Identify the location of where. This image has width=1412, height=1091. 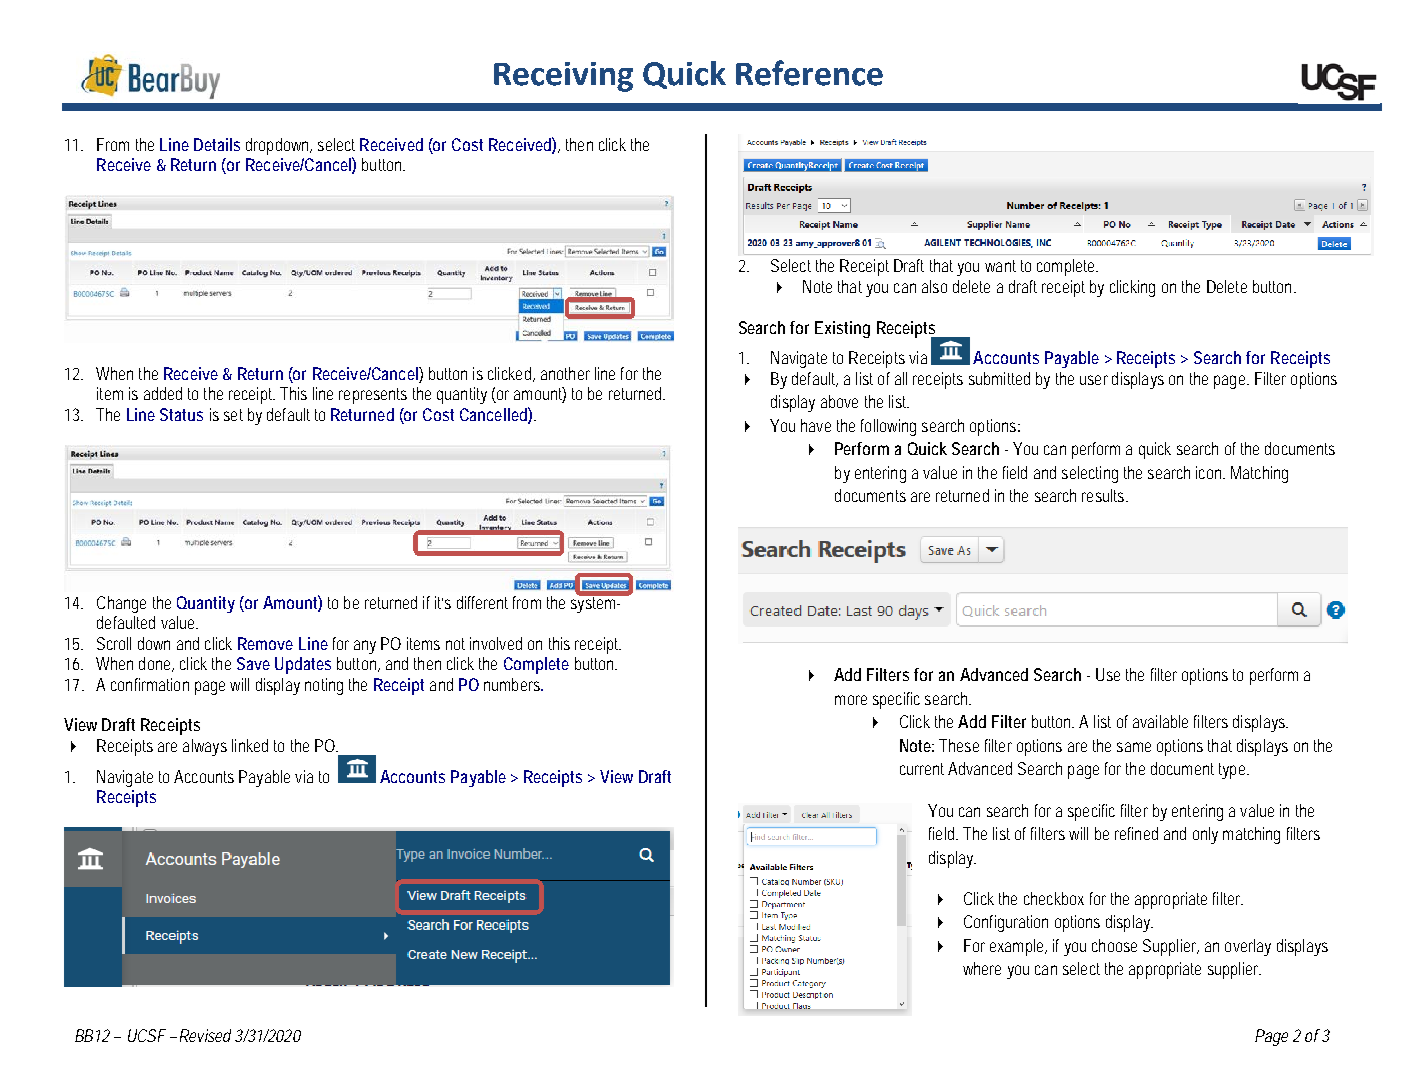
(982, 968).
